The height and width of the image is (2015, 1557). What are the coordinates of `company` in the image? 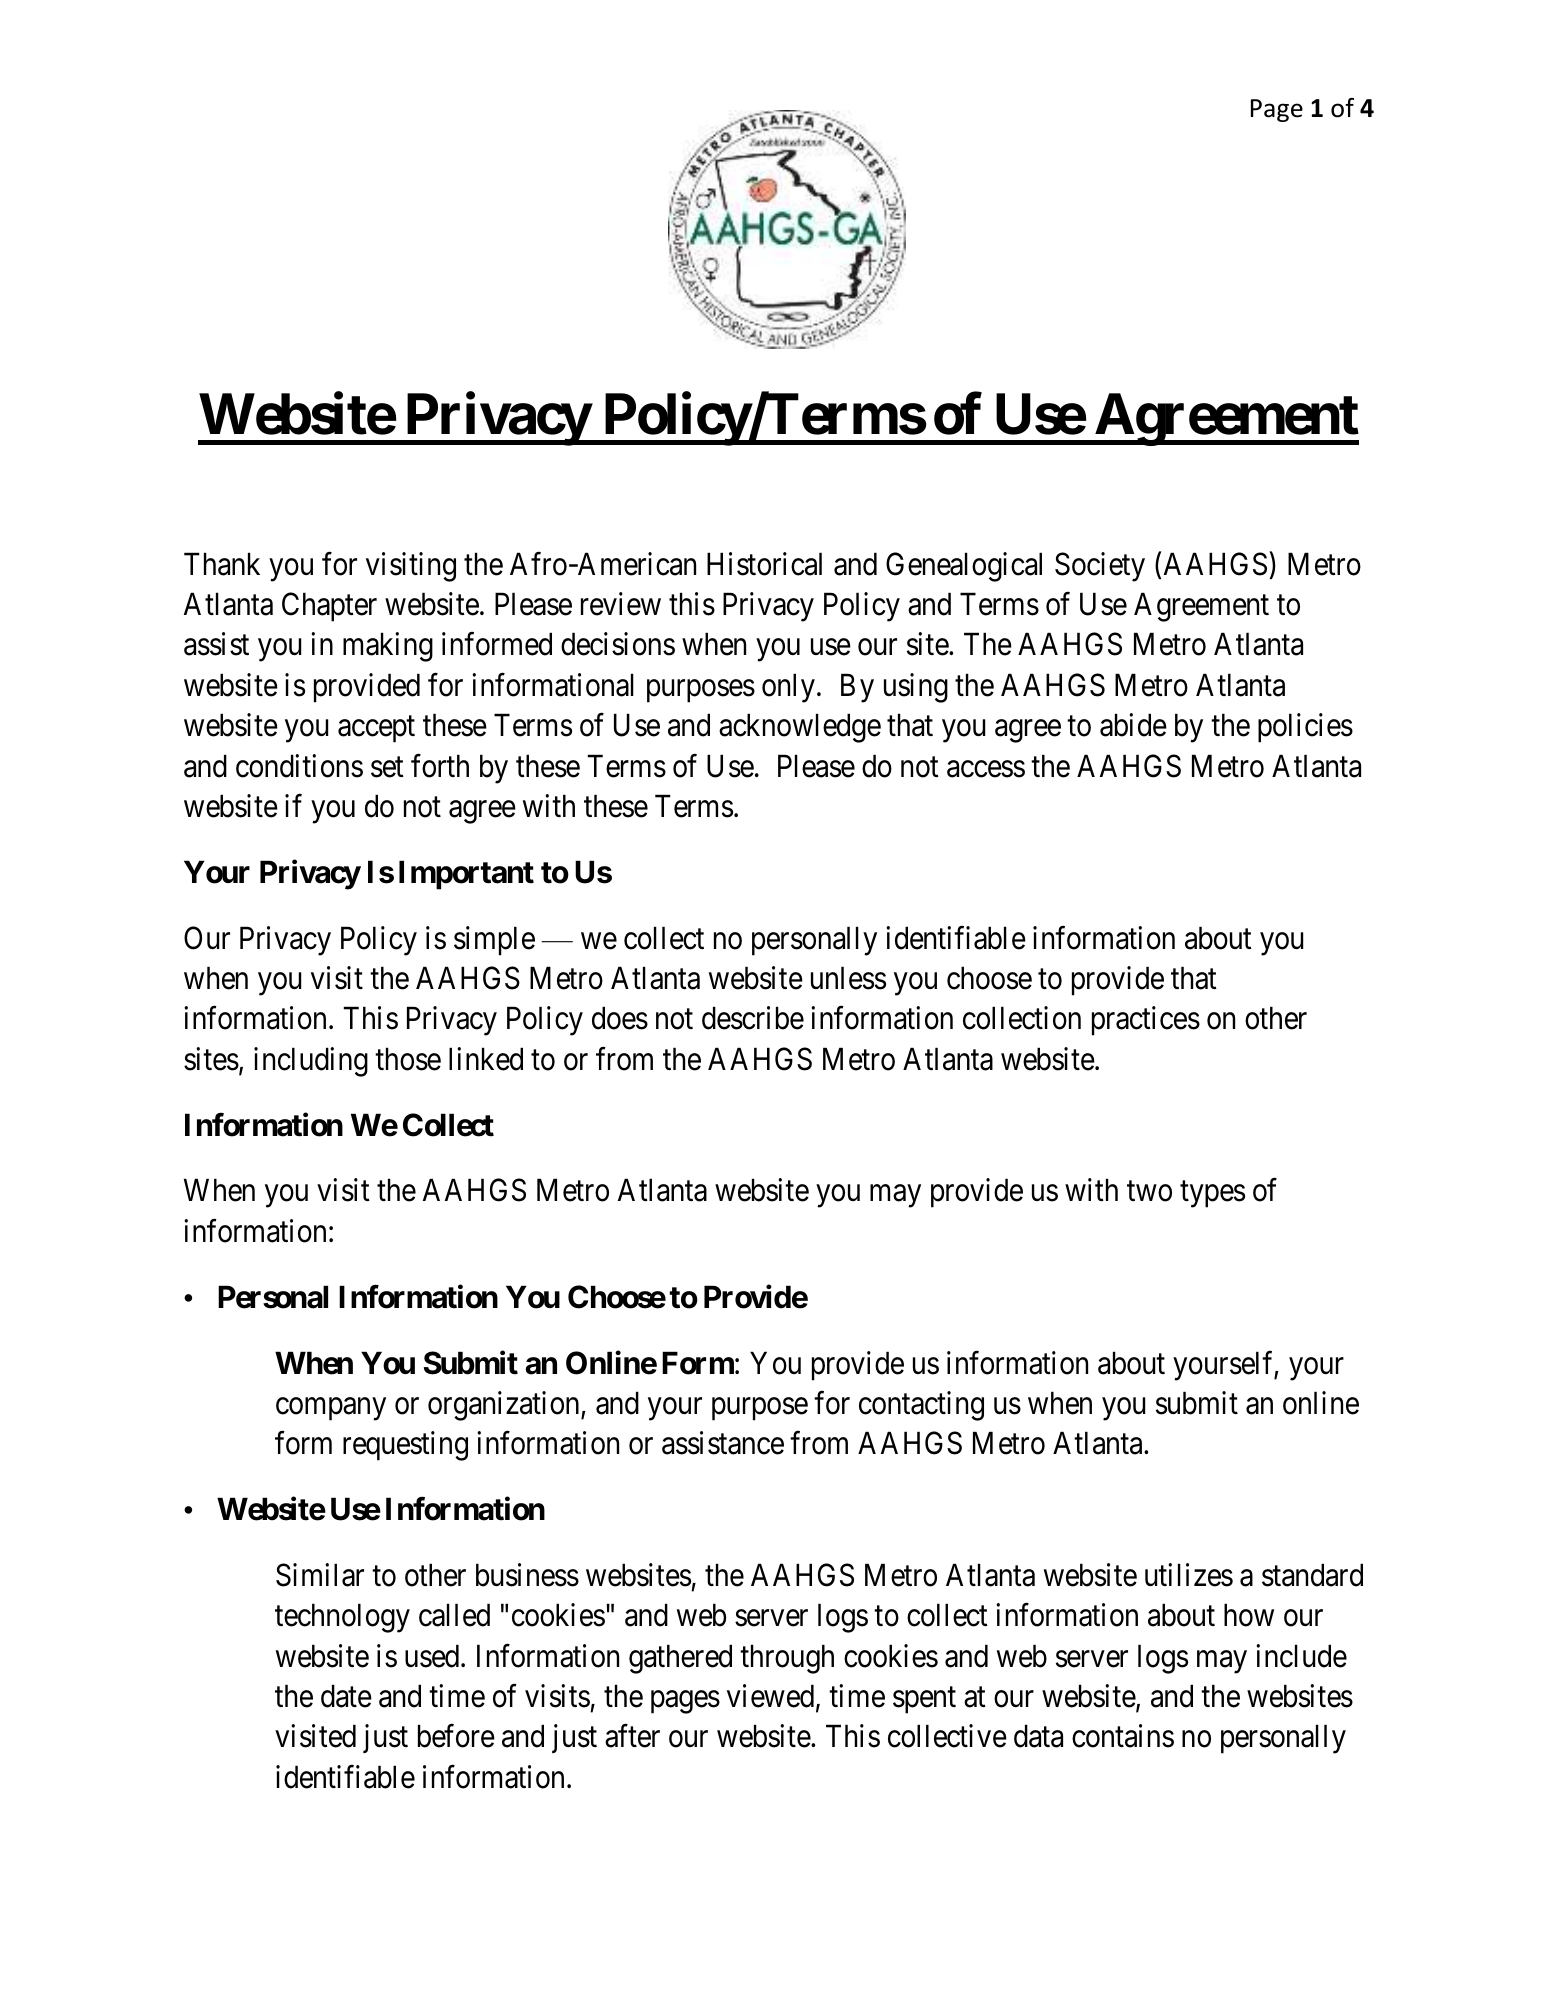 It's located at (331, 1409).
